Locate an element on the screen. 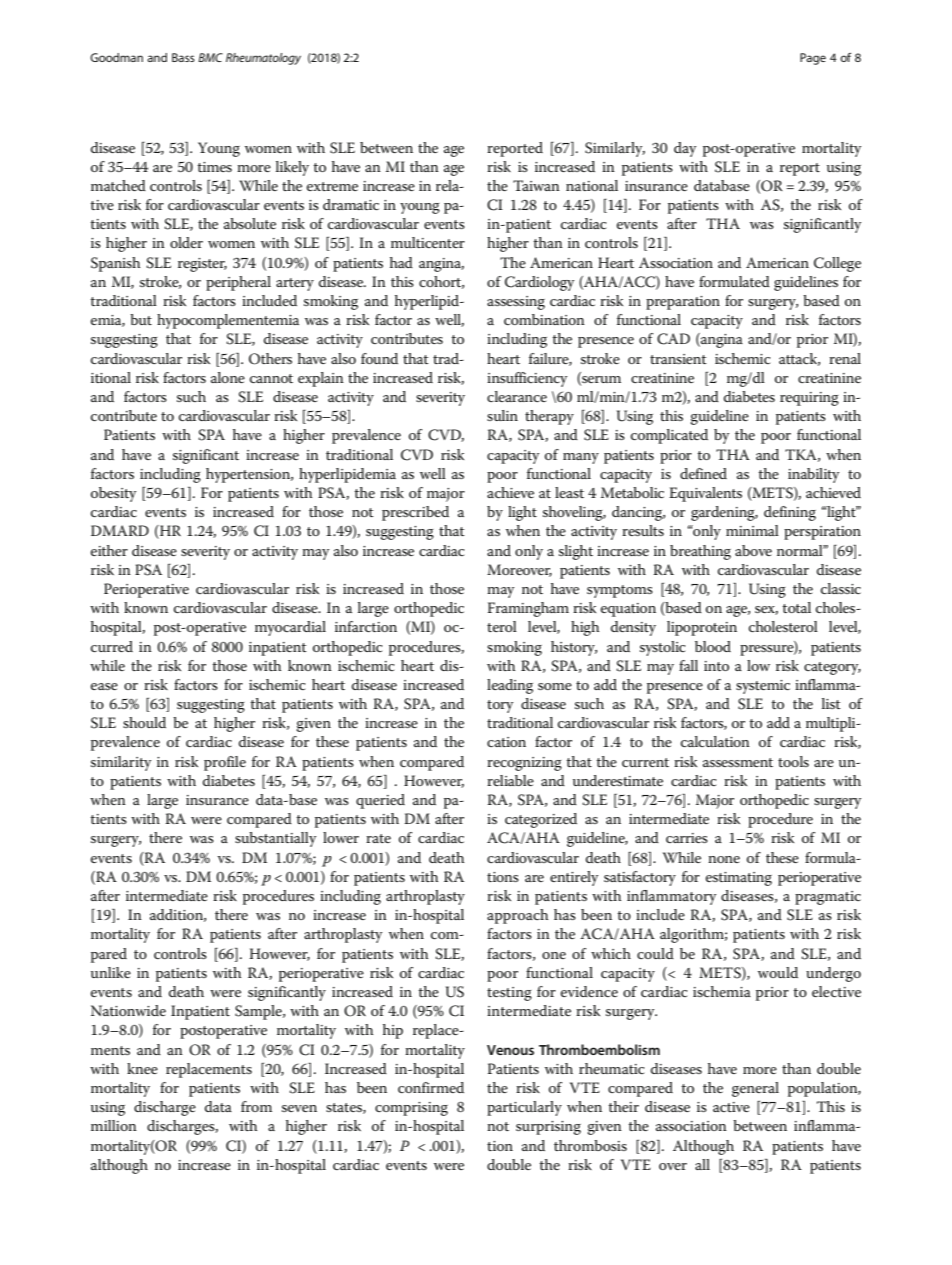 This screenshot has height=1265, width=952. none is located at coordinates (724, 859).
